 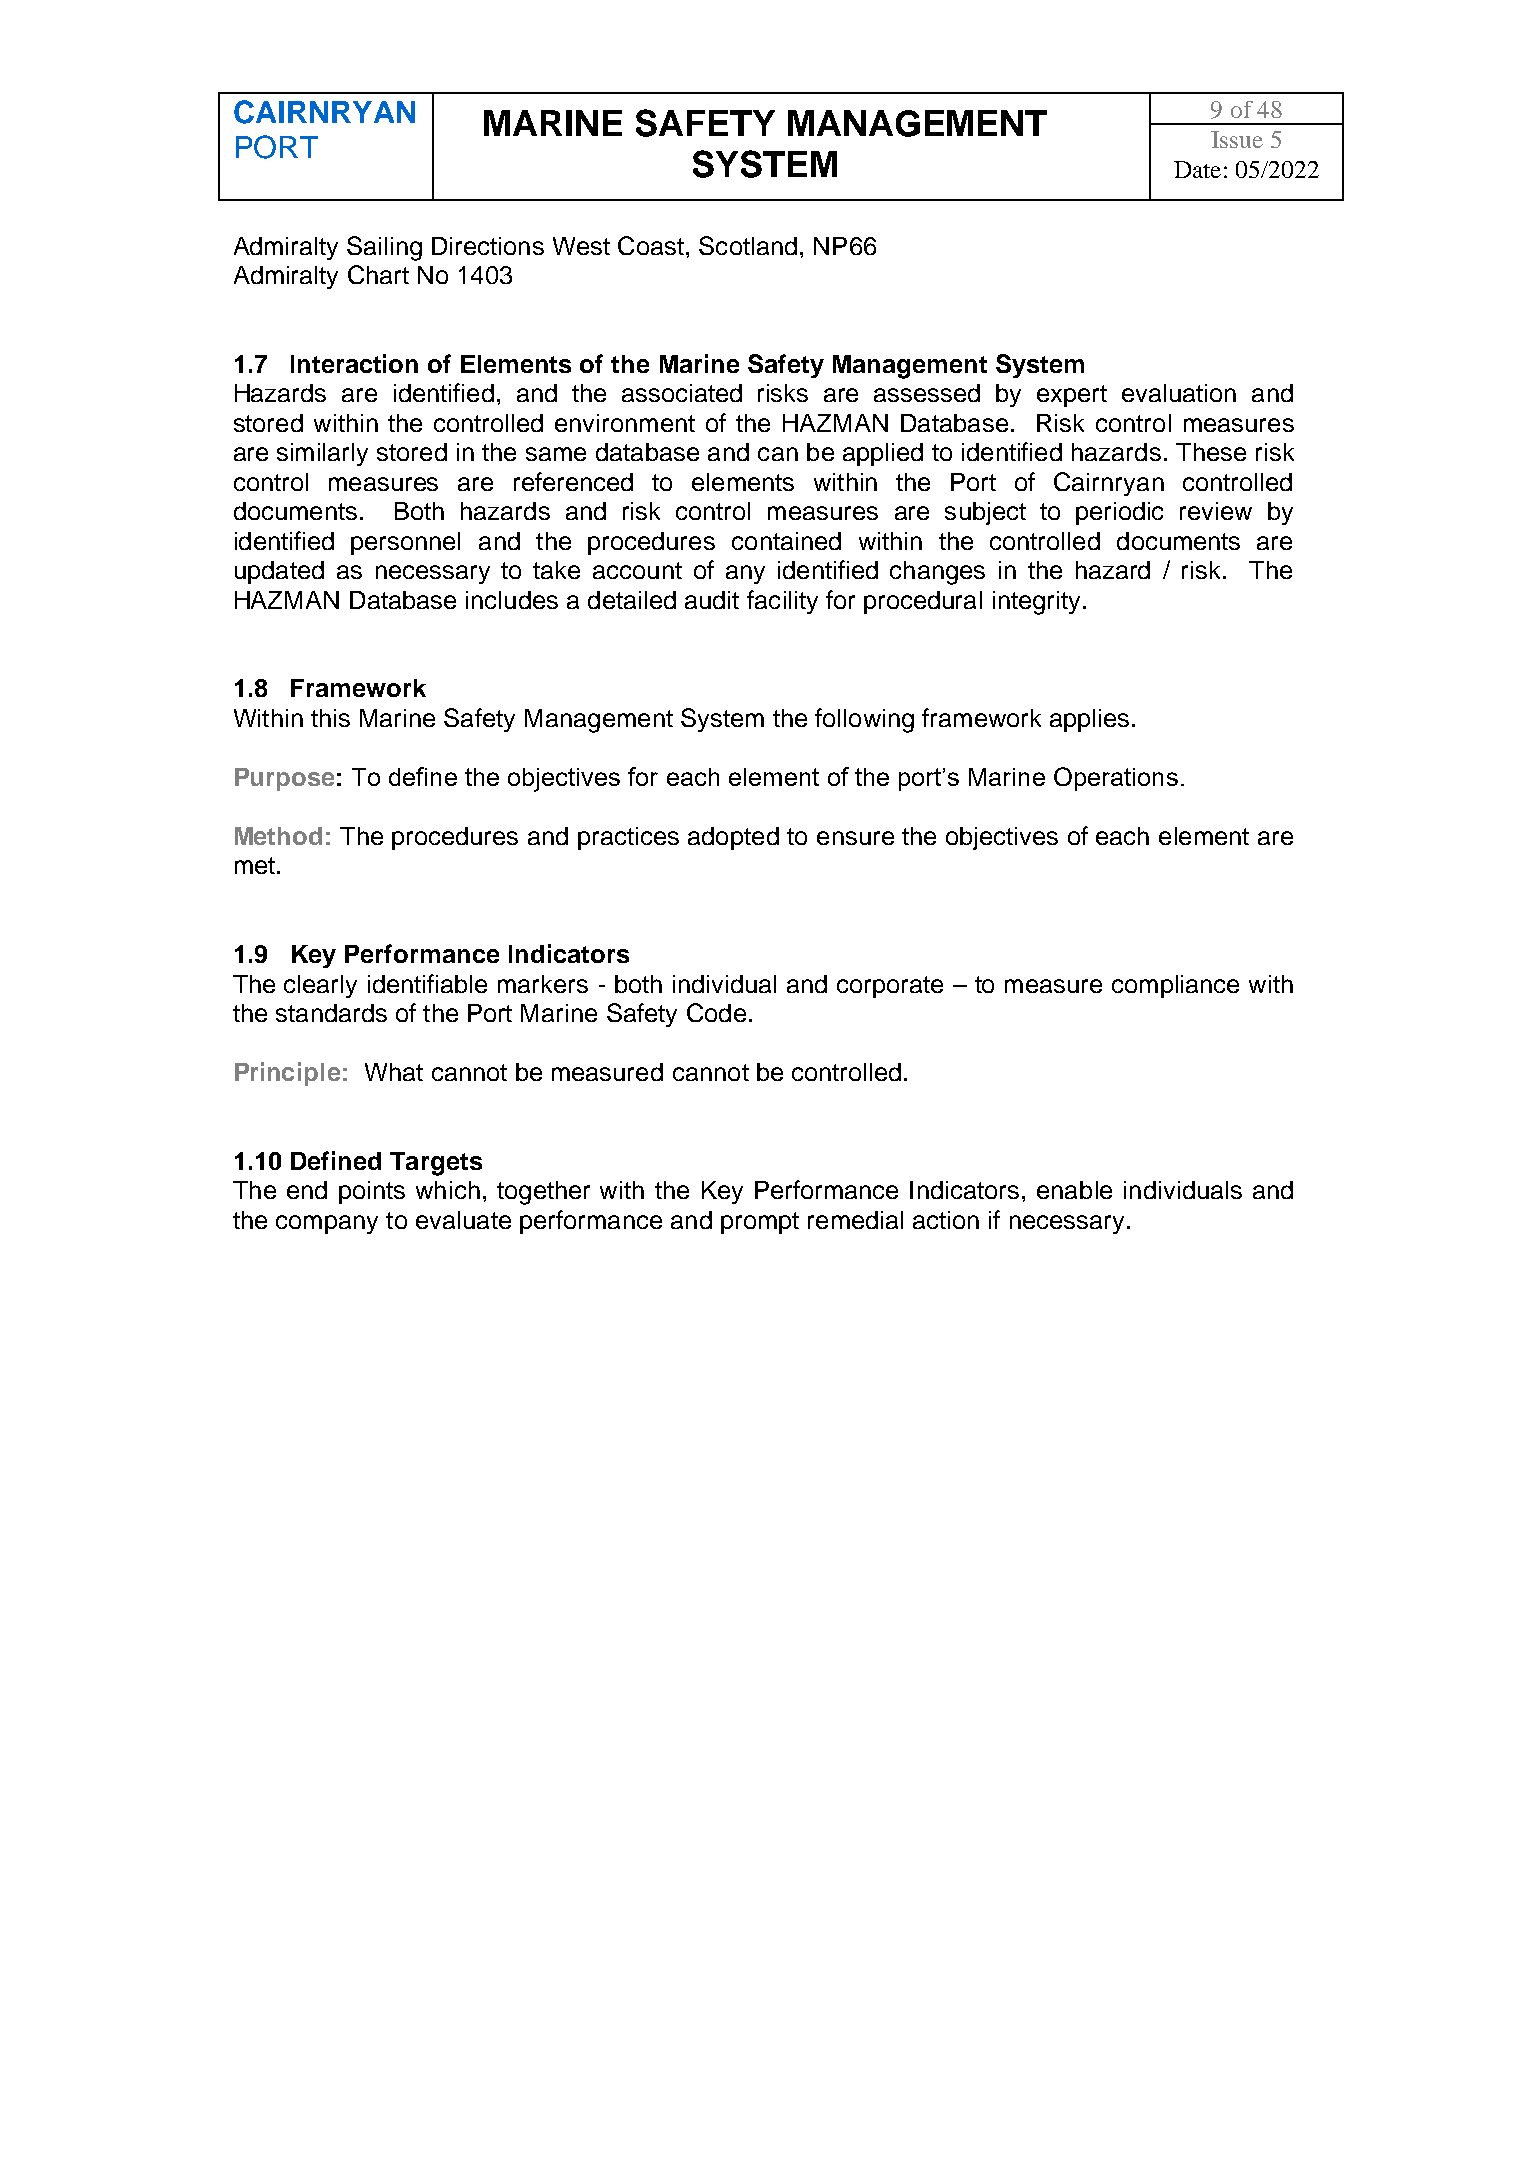 What do you see at coordinates (1089, 720) in the screenshot?
I see `applies` at bounding box center [1089, 720].
